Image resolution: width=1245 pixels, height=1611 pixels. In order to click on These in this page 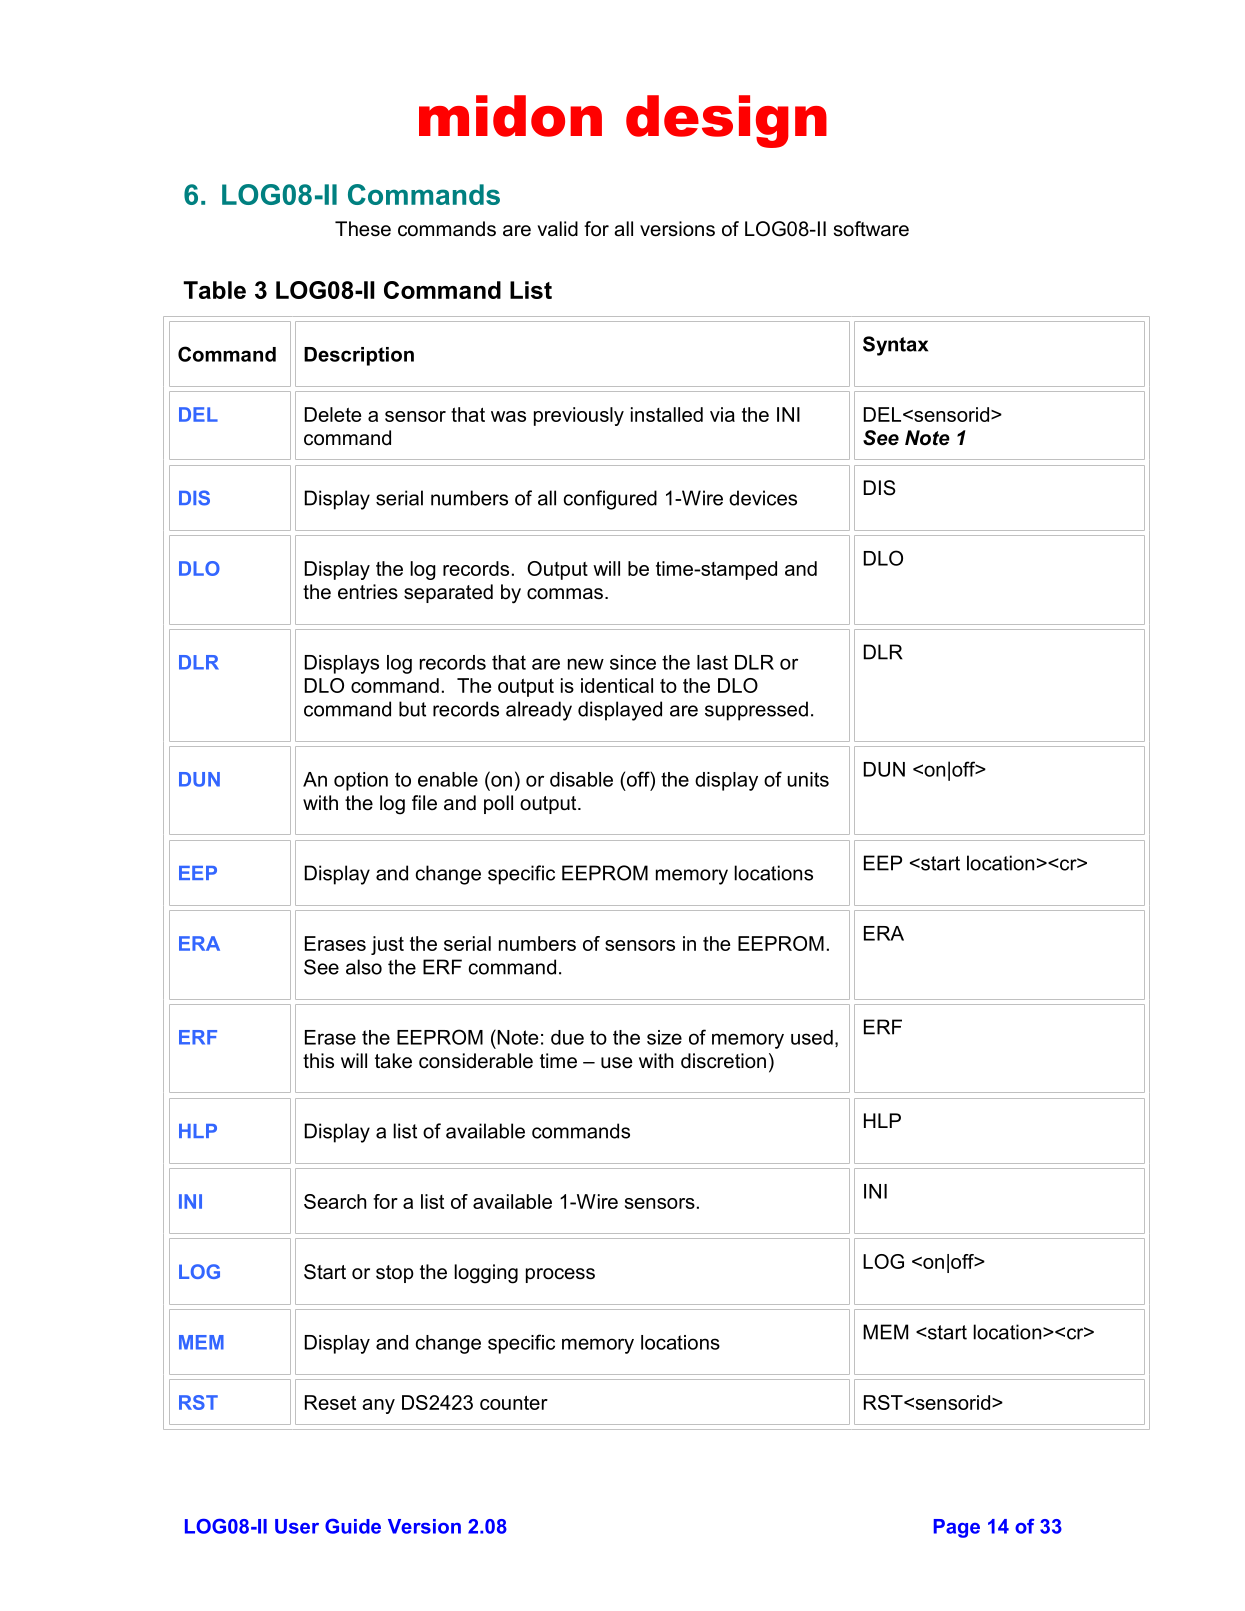, I will do `click(363, 229)`.
